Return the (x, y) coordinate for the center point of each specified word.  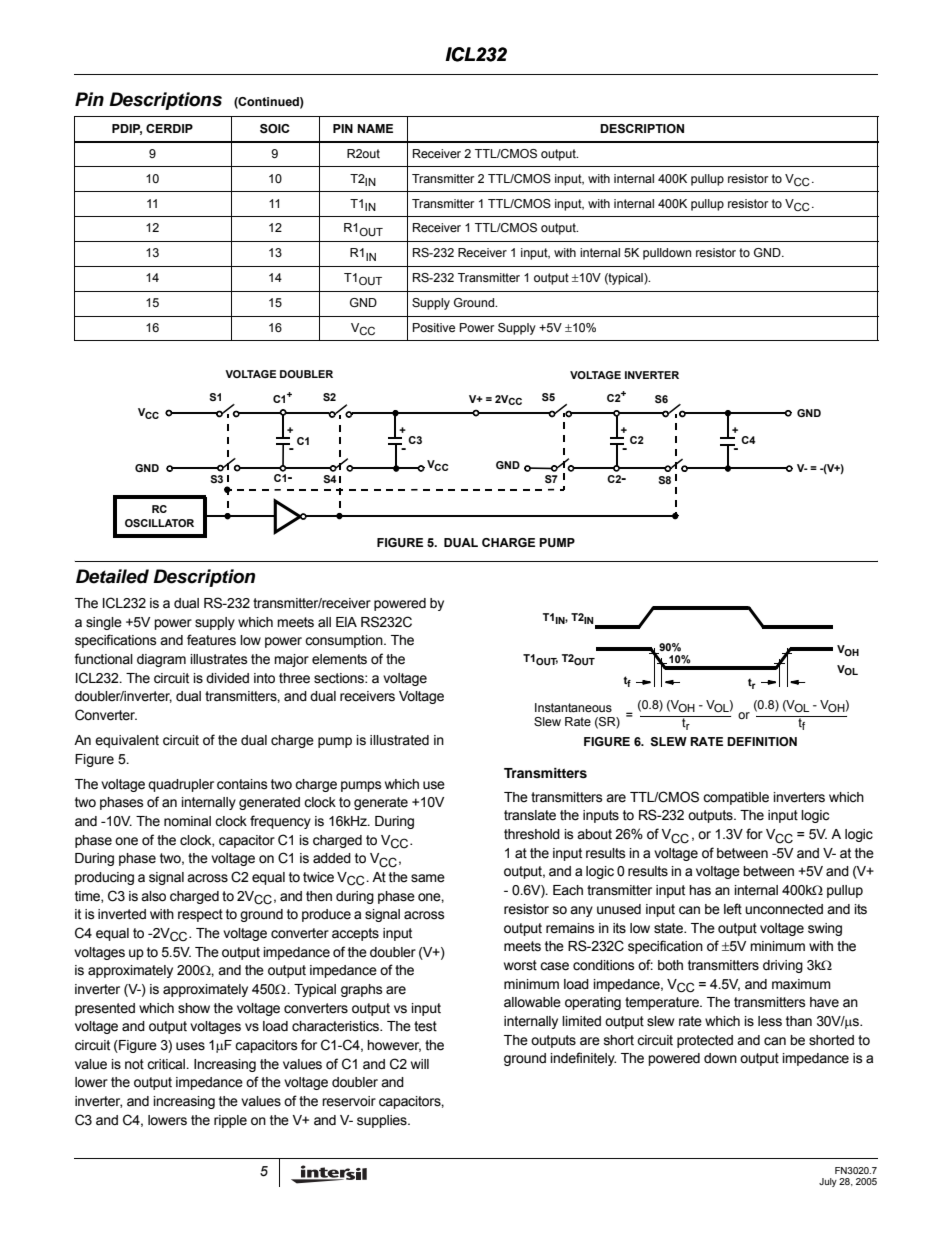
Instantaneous (573, 707)
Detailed (112, 576)
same (428, 878)
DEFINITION (762, 741)
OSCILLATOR (159, 523)
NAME (375, 128)
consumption (345, 641)
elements (339, 659)
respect (200, 915)
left (733, 909)
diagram (161, 660)
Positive (434, 327)
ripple (230, 1121)
